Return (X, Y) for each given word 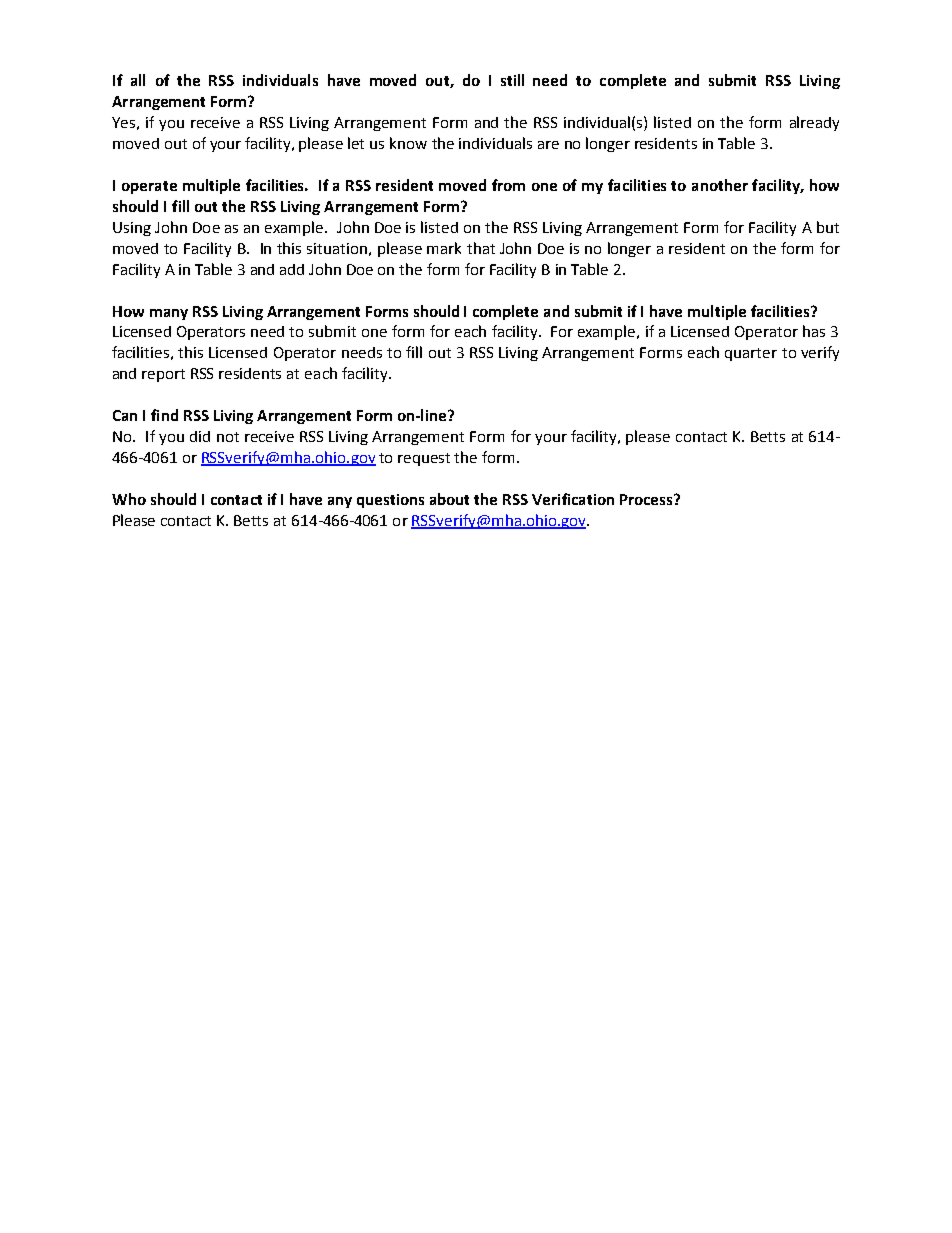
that (481, 248)
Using (132, 229)
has (814, 331)
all (138, 80)
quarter (751, 354)
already (814, 123)
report (163, 375)
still (512, 80)
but (828, 227)
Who (129, 499)
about (449, 499)
